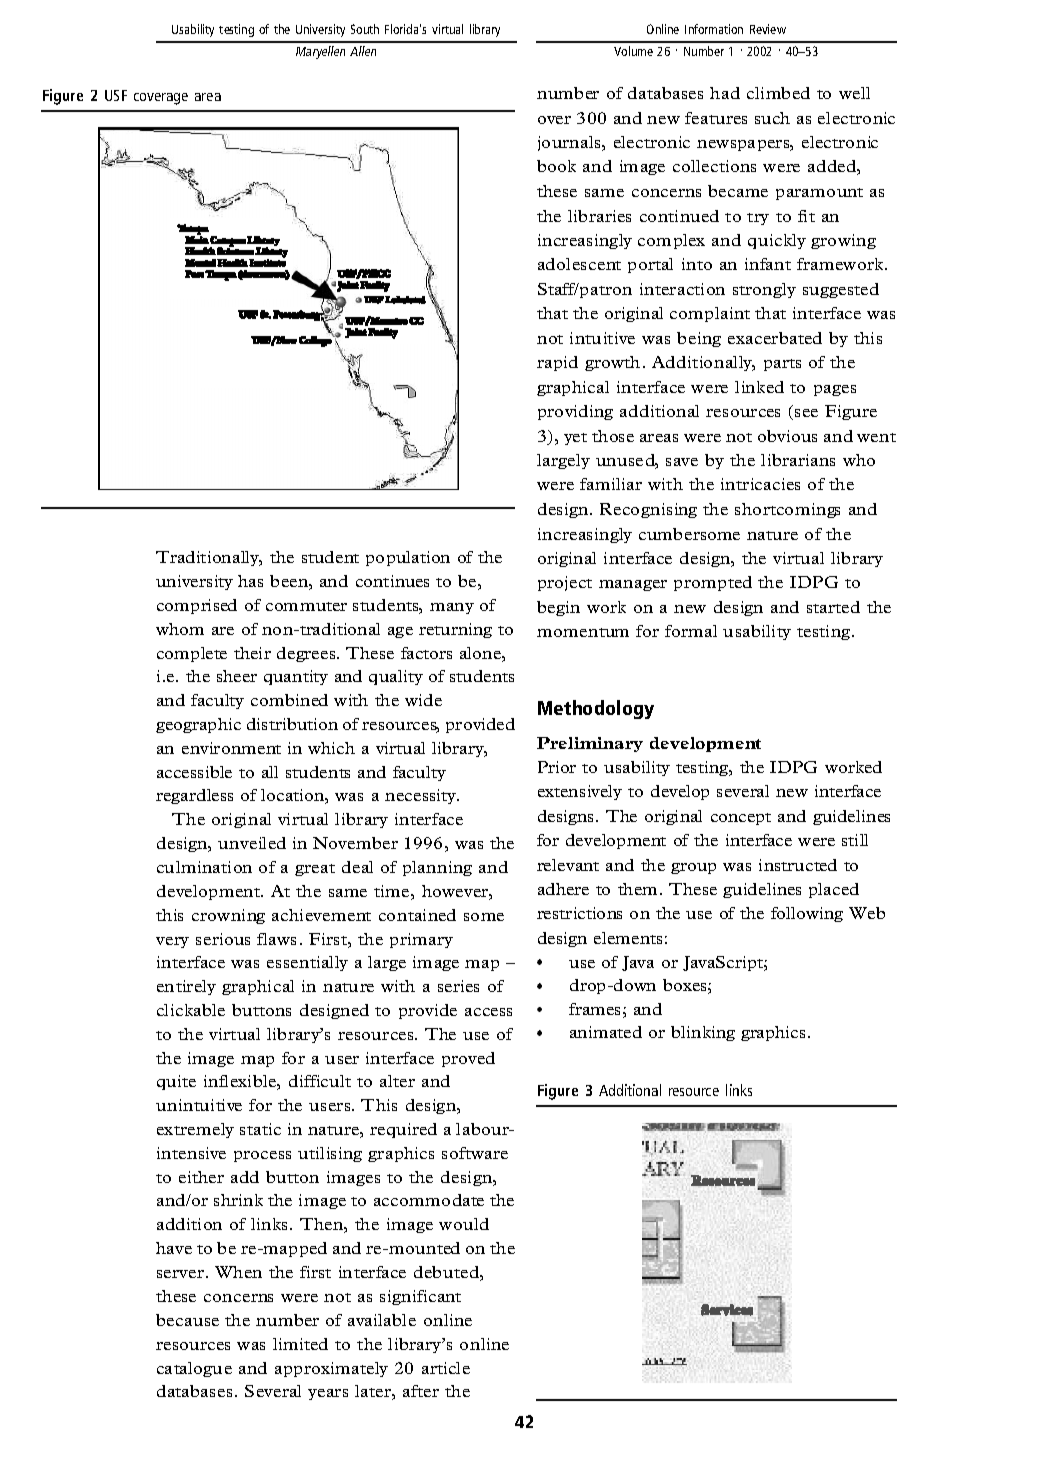  What do you see at coordinates (570, 143) in the screenshot?
I see `journals` at bounding box center [570, 143].
